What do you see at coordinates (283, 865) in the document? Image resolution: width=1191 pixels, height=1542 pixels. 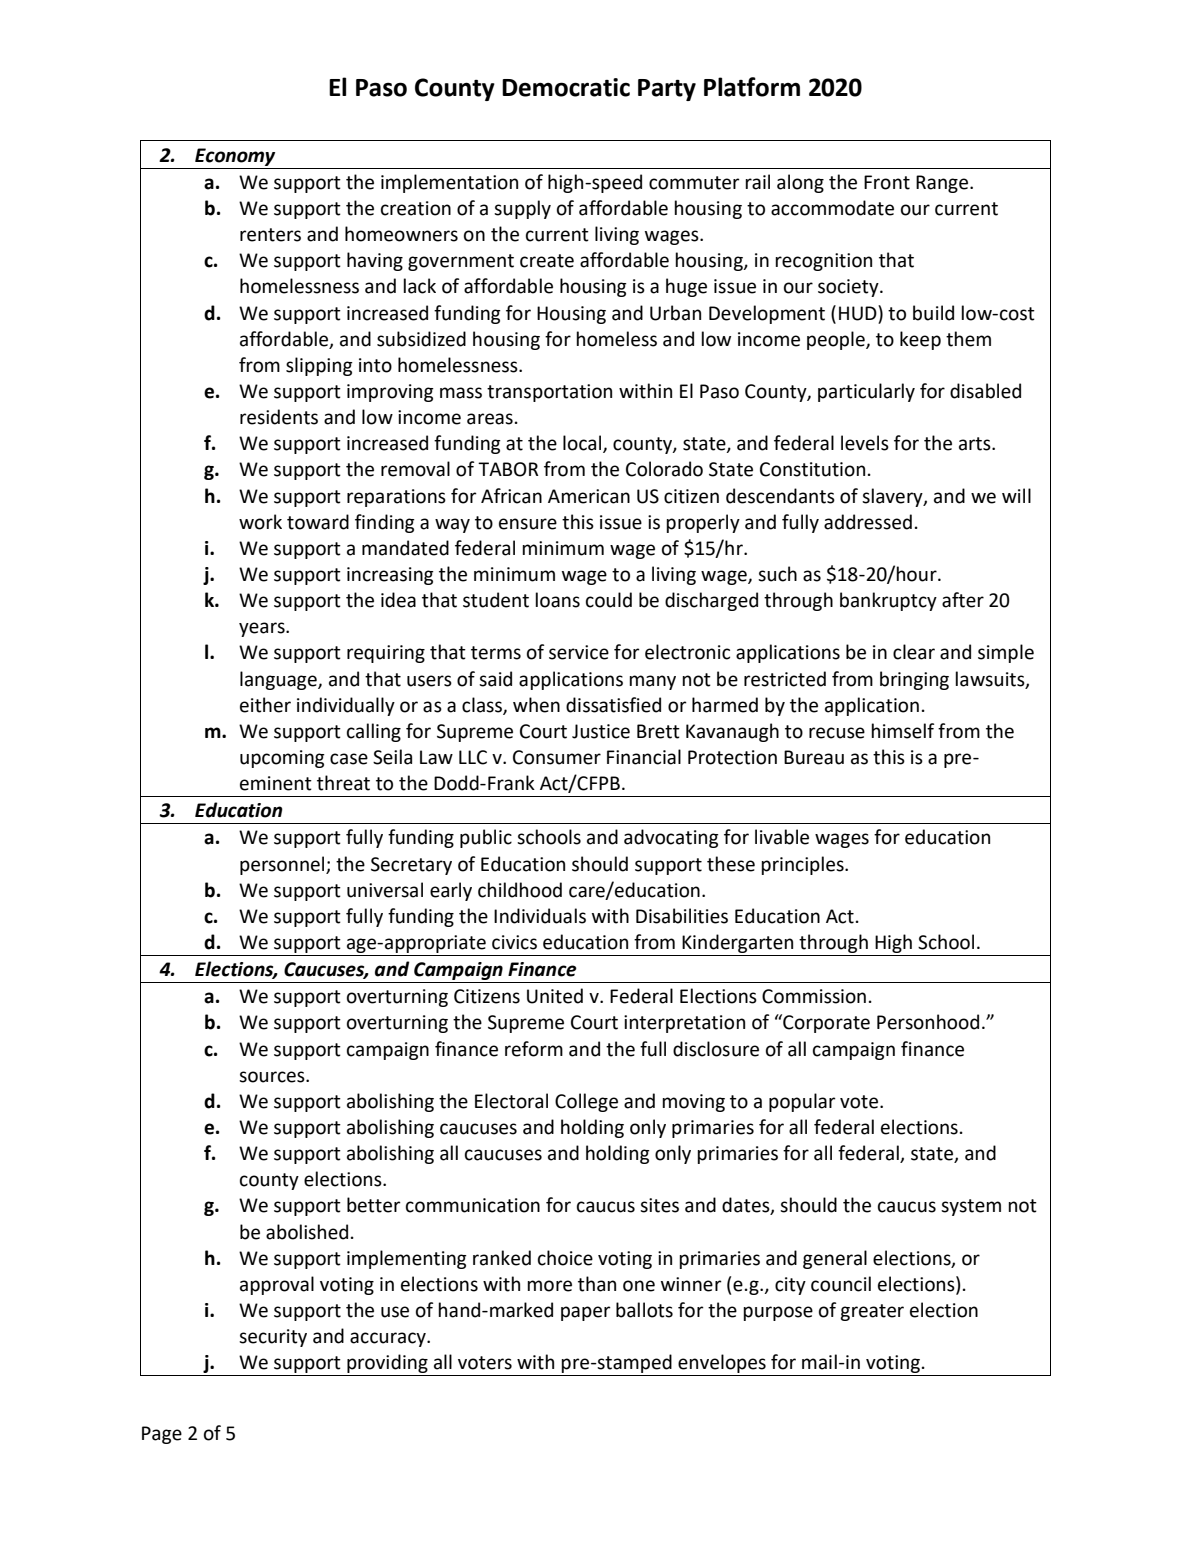 I see `personnel` at bounding box center [283, 865].
